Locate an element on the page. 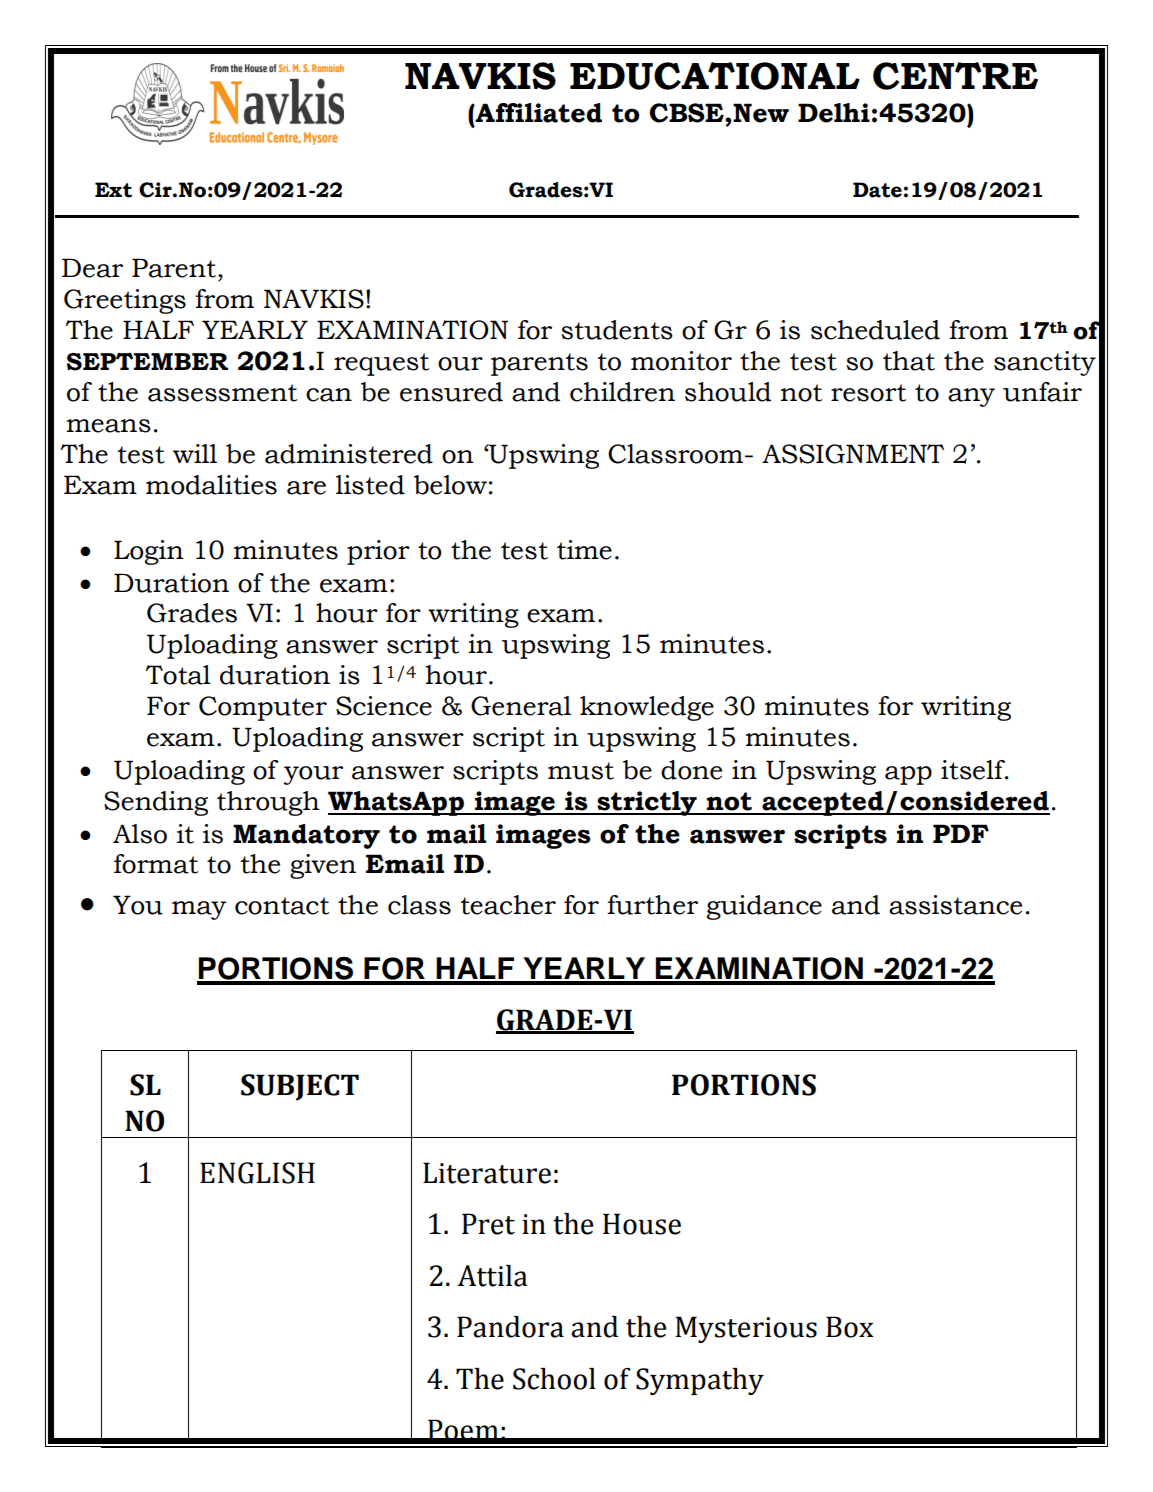  itself is located at coordinates (974, 770).
